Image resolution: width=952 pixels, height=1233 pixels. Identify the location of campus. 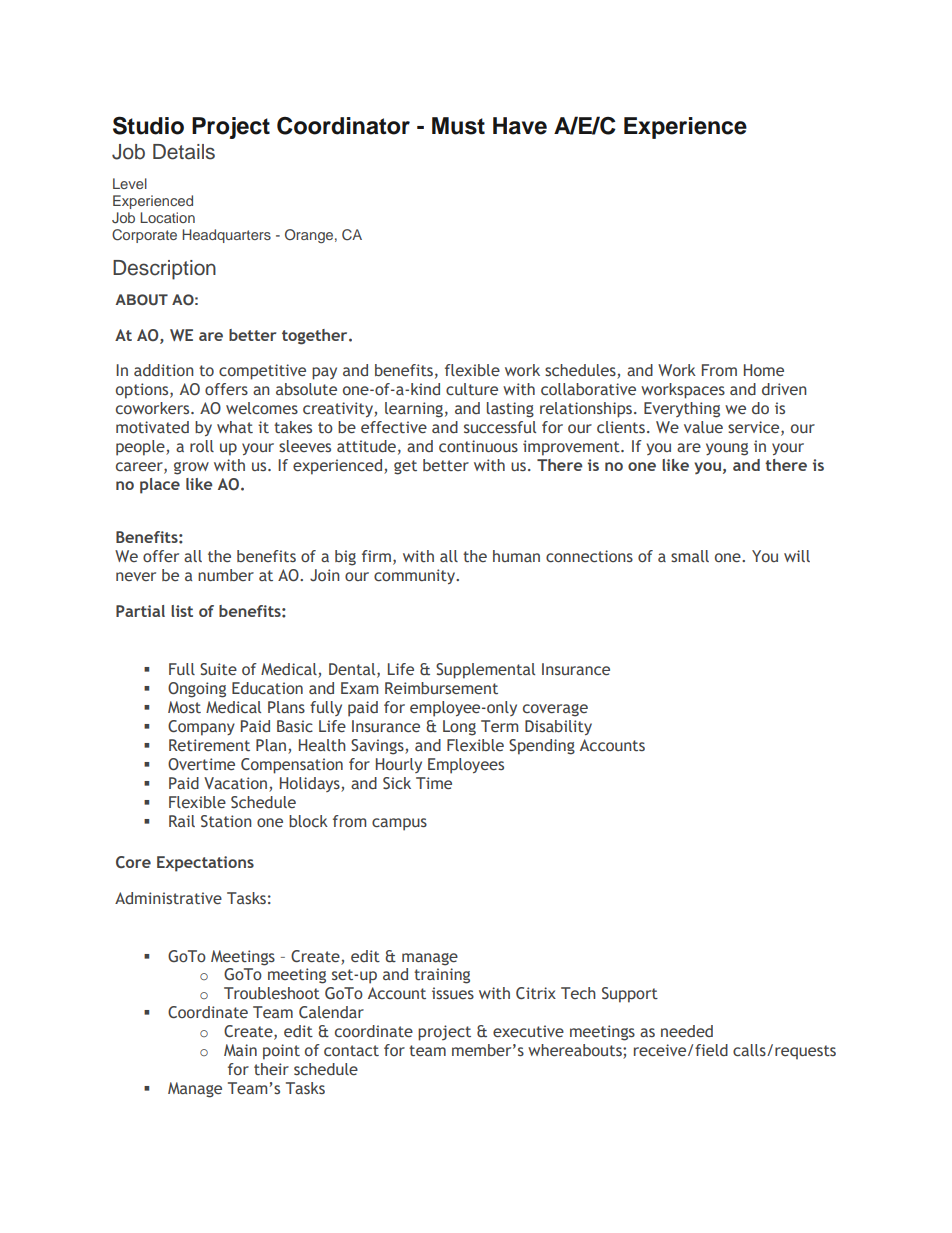
(399, 824).
